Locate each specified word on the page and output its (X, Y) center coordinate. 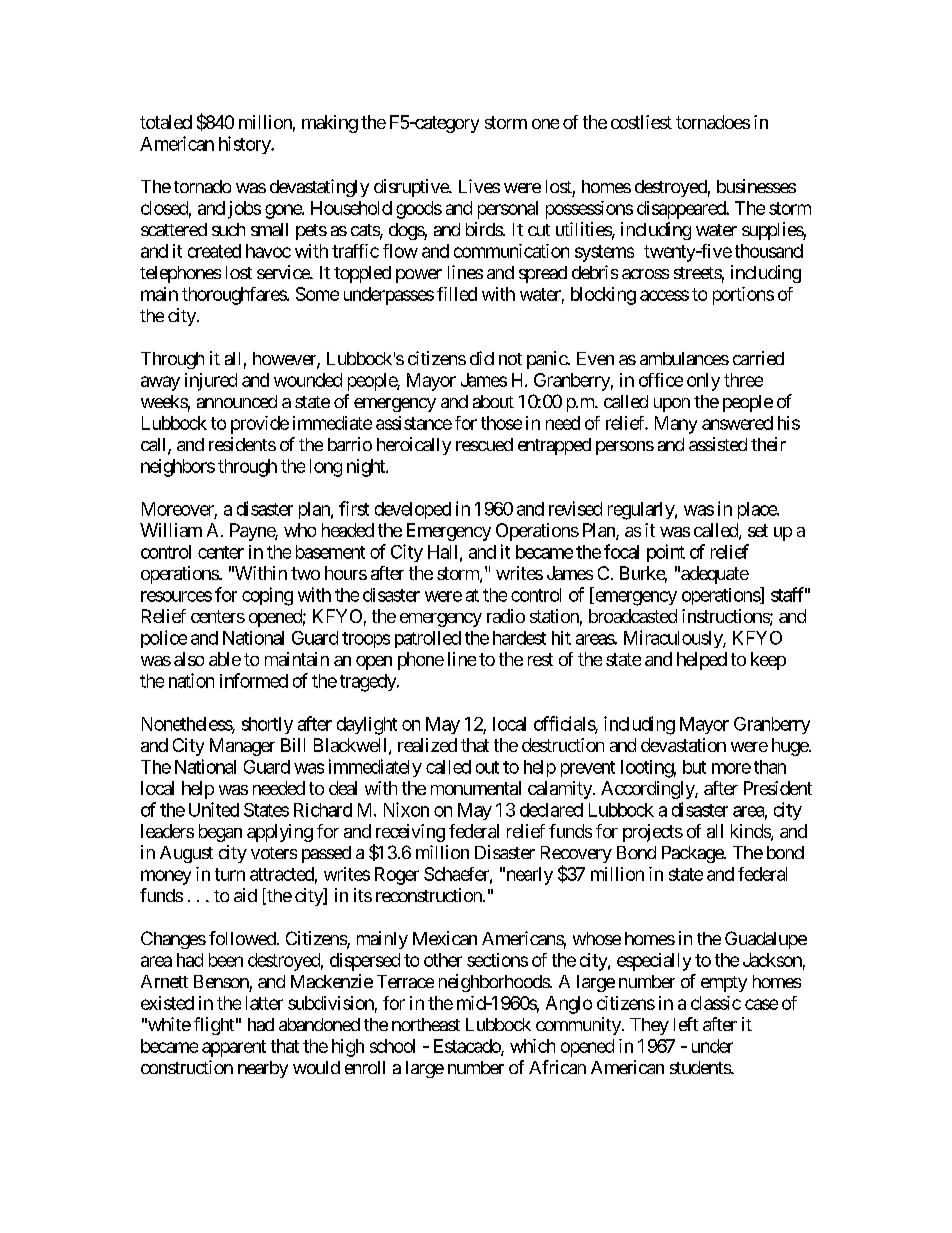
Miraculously (674, 639)
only (703, 382)
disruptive (412, 188)
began (220, 833)
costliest (641, 122)
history (245, 145)
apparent (234, 1048)
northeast (426, 1024)
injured (211, 382)
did (482, 358)
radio (506, 616)
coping (267, 596)
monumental (476, 788)
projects (653, 833)
